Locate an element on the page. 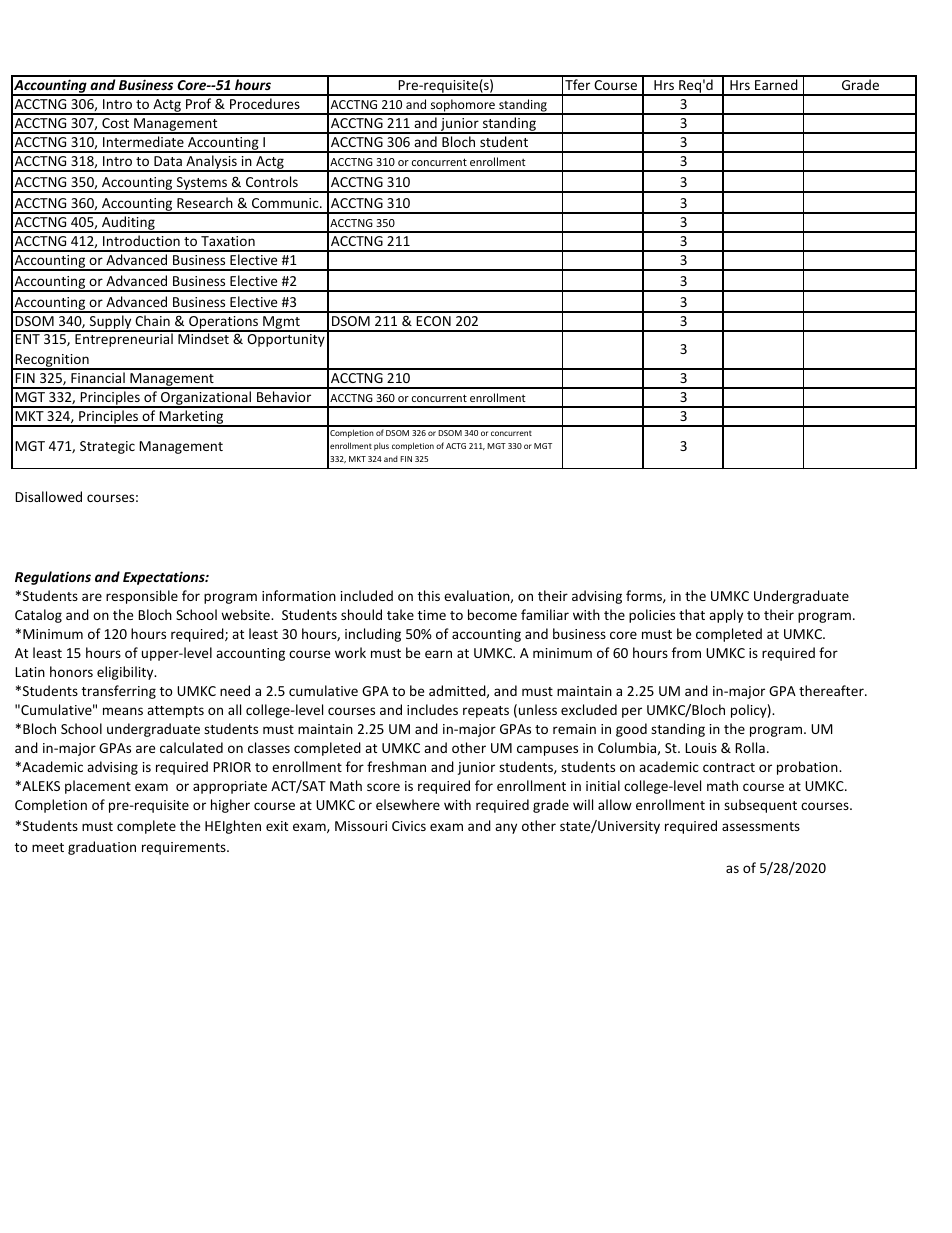 The height and width of the image is (1233, 952). that is located at coordinates (692, 614).
